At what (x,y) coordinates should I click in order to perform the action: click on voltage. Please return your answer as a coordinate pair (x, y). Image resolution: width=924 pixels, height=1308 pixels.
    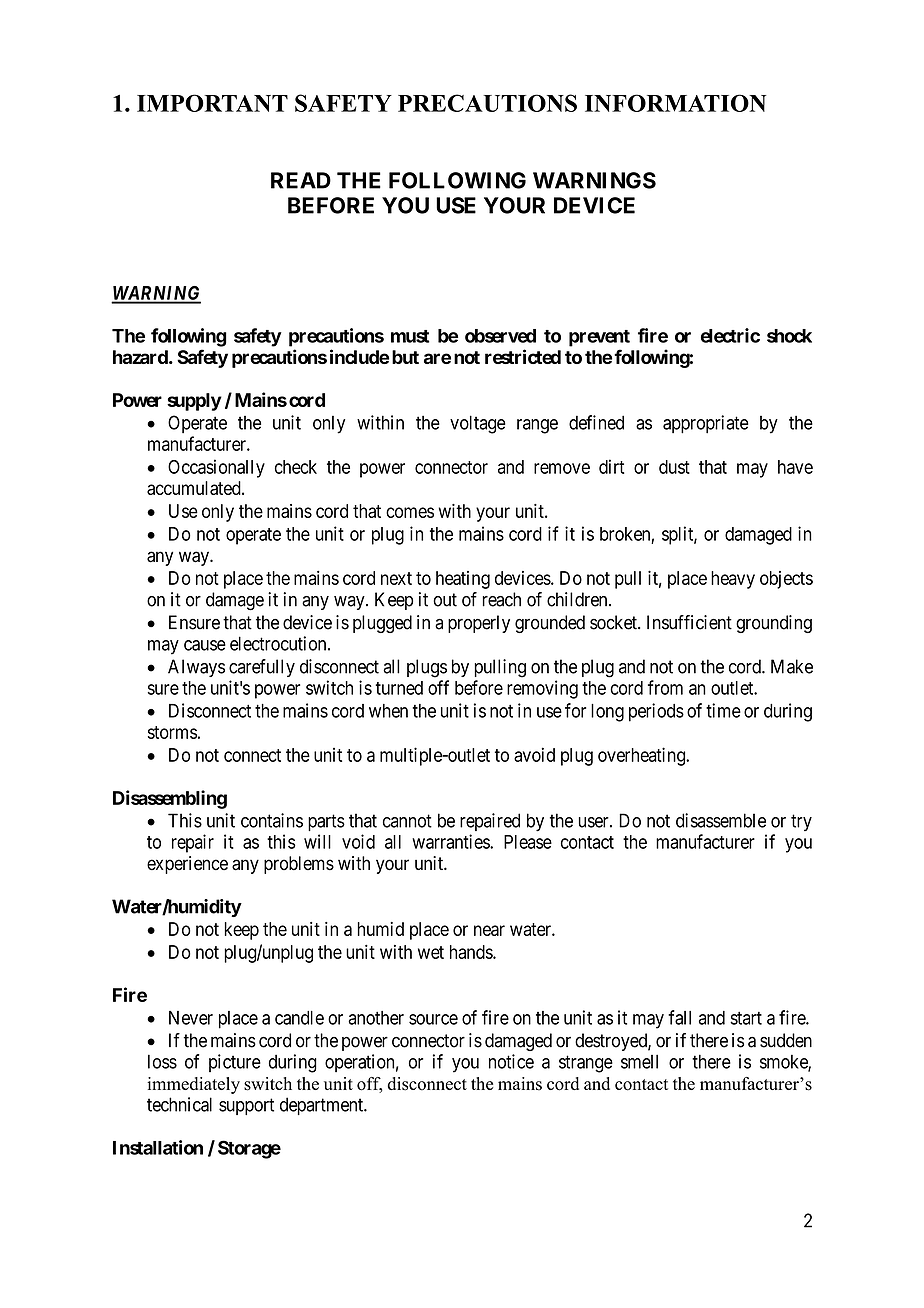
    Looking at the image, I should click on (478, 424).
